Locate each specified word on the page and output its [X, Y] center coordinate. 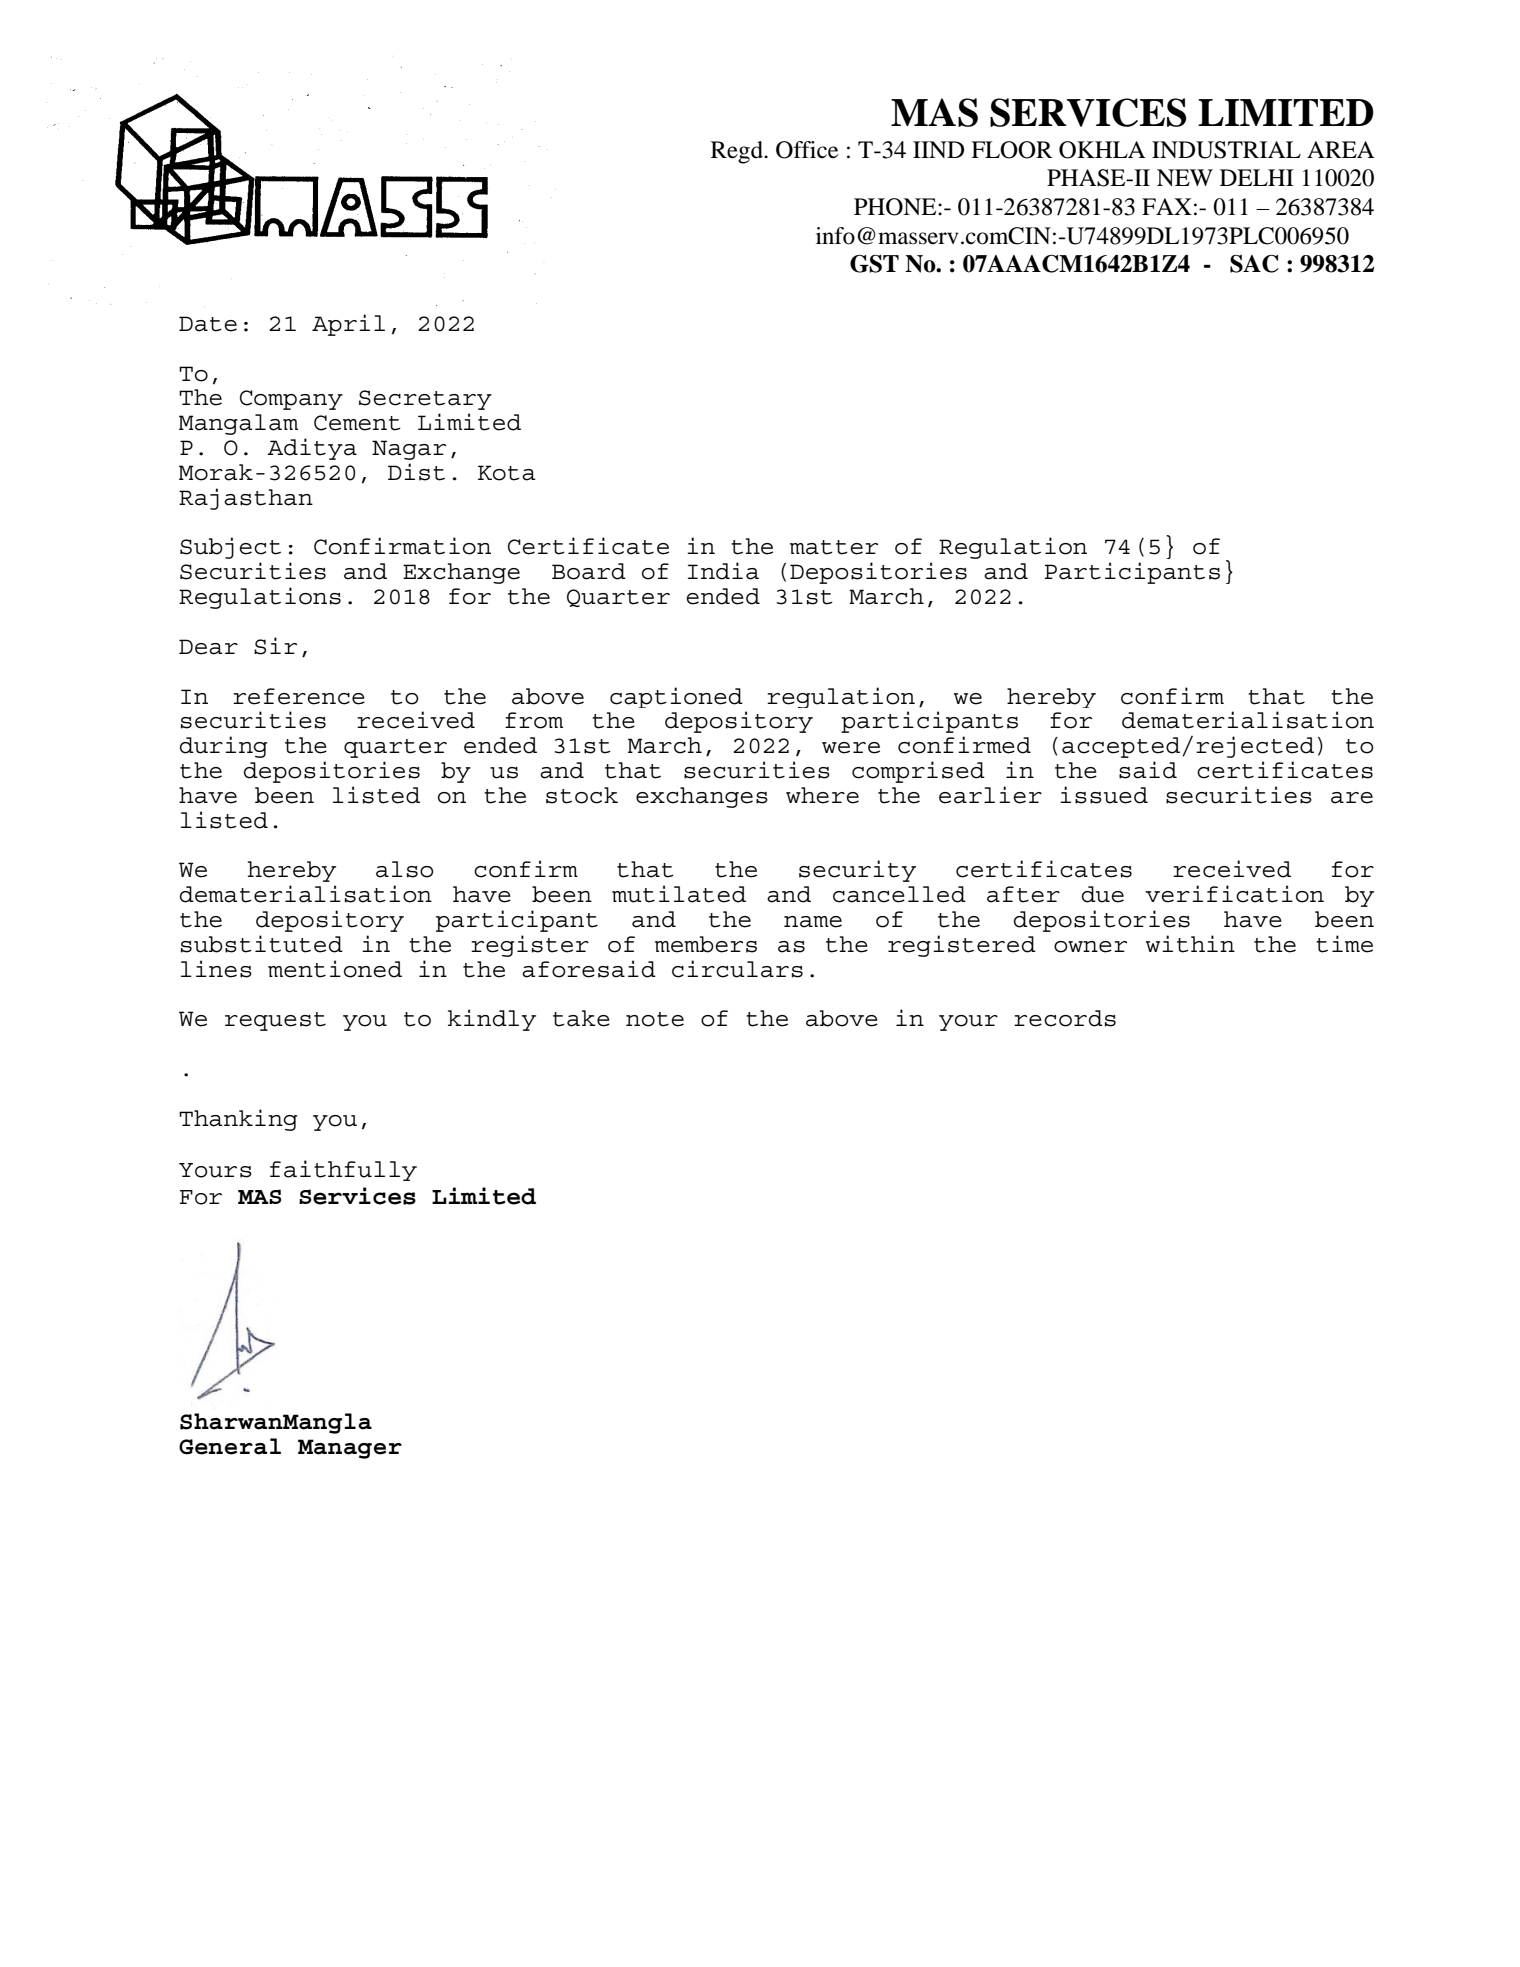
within [1190, 944]
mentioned [335, 969]
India [723, 571]
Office [807, 150]
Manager [350, 1449]
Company [291, 400]
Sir [275, 646]
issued [1104, 795]
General [230, 1446]
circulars [737, 969]
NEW [1185, 177]
